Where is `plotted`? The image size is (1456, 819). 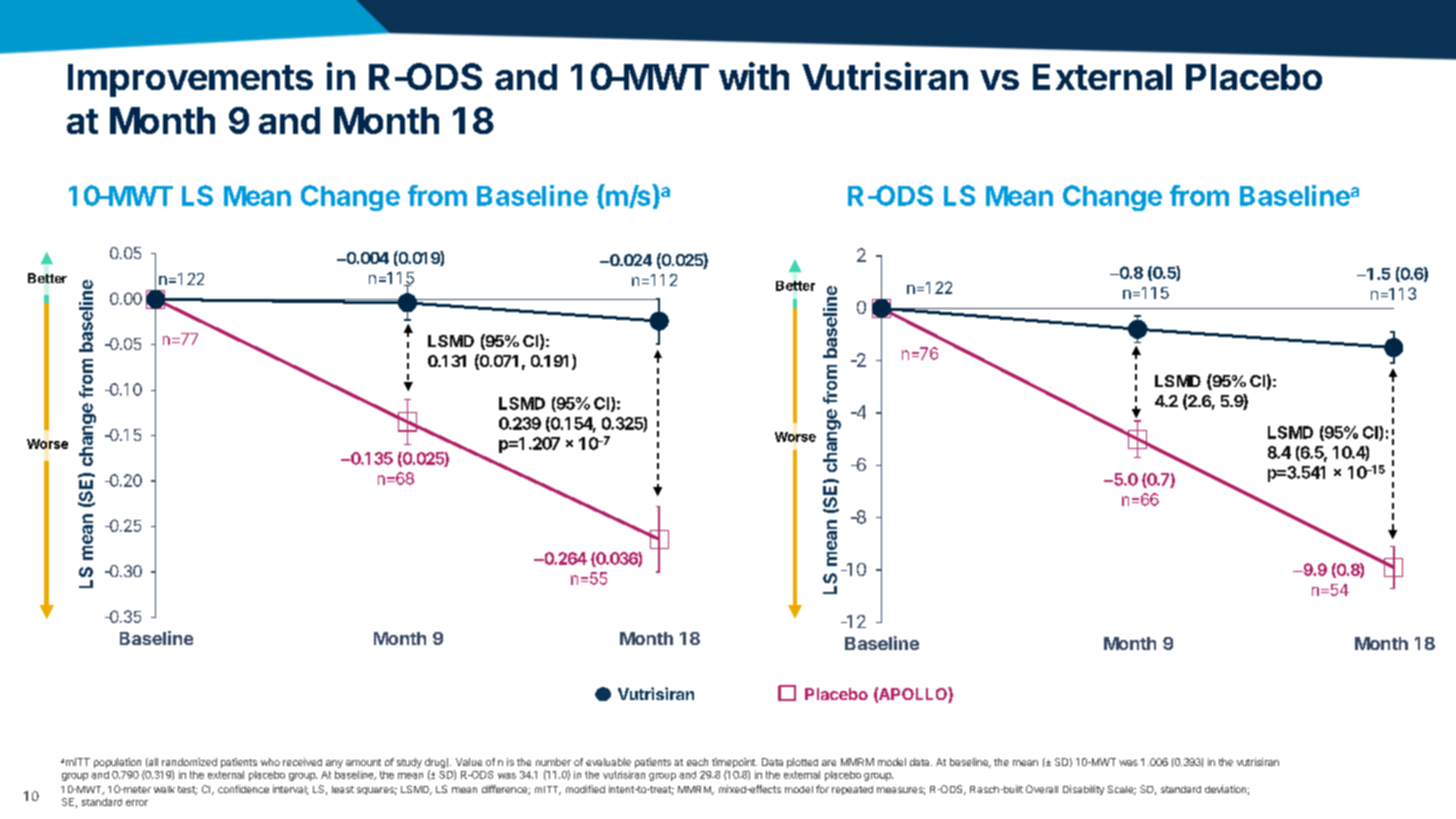
plotted is located at coordinates (802, 763).
